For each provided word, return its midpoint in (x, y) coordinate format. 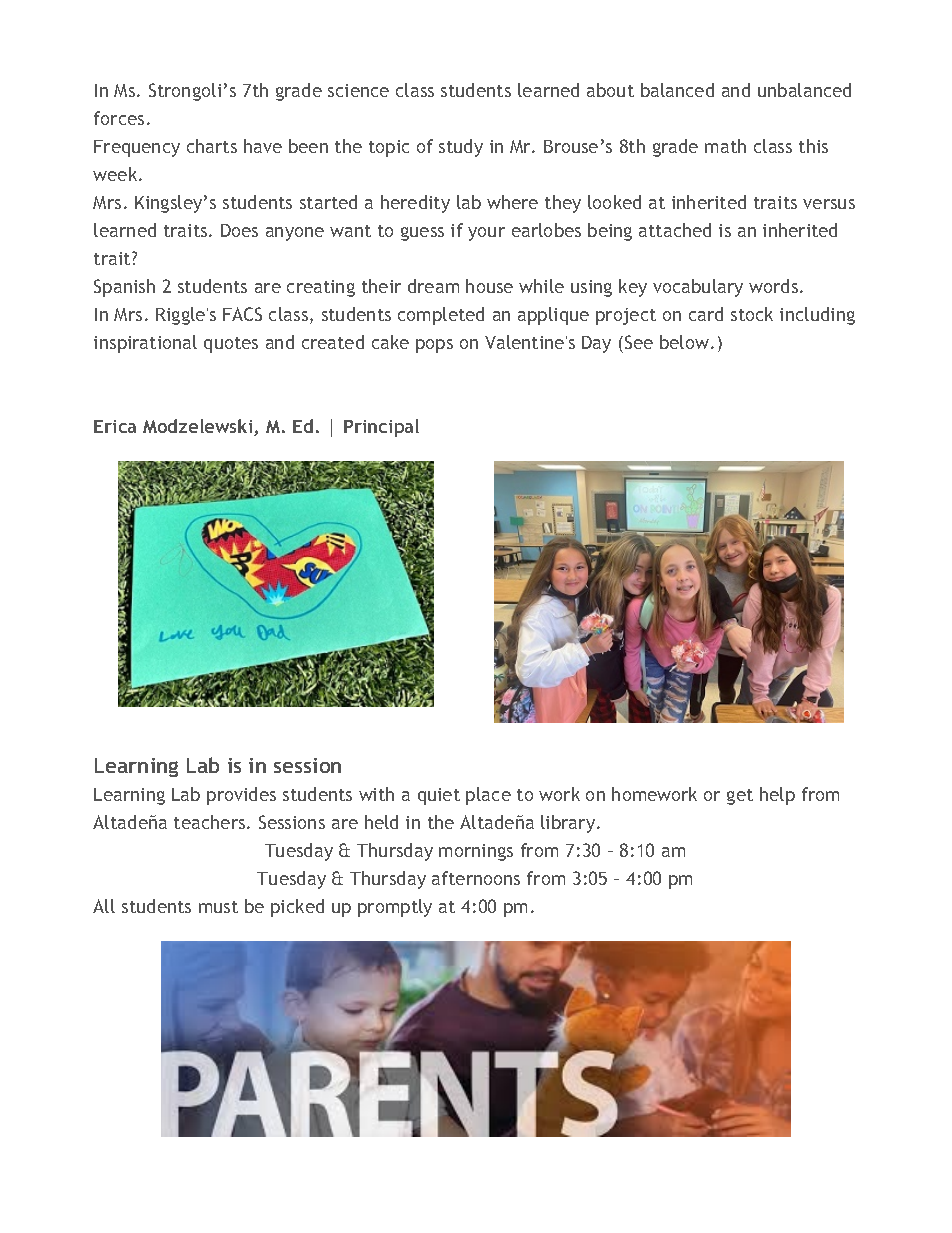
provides (241, 796)
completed (441, 316)
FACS (242, 314)
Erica (115, 426)
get (740, 797)
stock (752, 314)
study (461, 148)
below (686, 342)
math (725, 146)
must (218, 907)
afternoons (476, 878)
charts (212, 146)
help (777, 796)
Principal (381, 428)
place (488, 796)
